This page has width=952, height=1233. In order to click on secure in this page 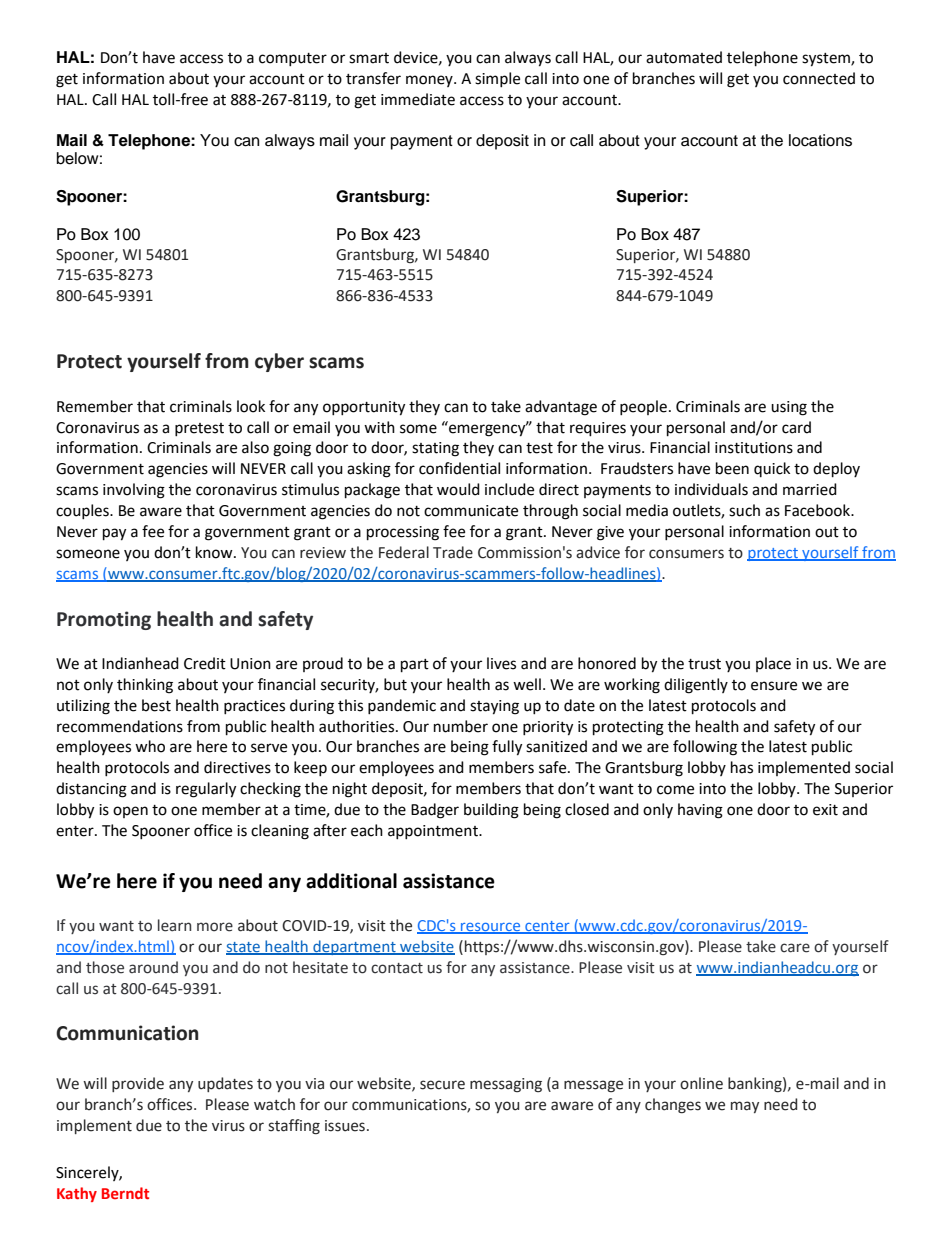, I will do `click(442, 1085)`.
